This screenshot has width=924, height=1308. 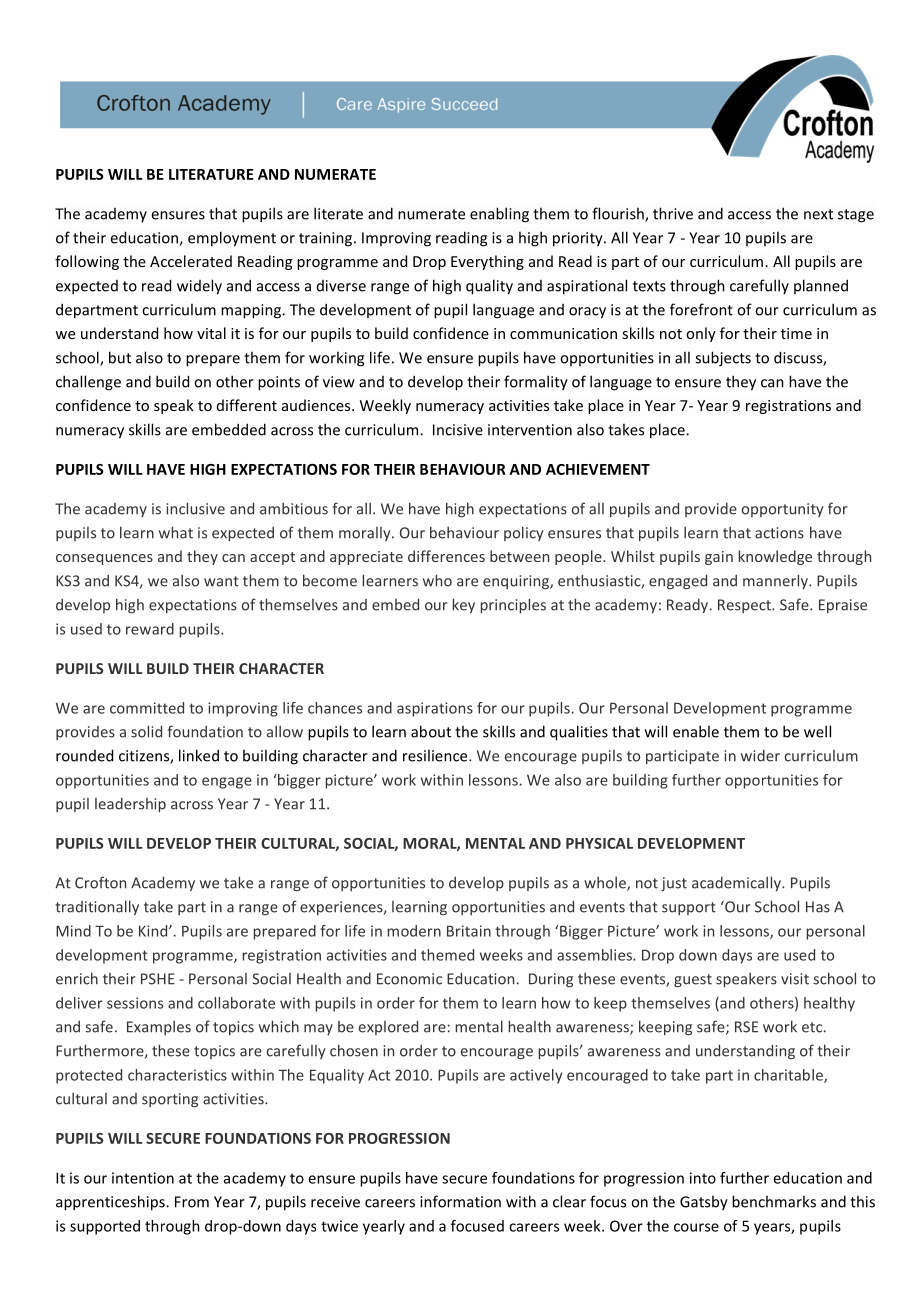 I want to click on committed, so click(x=147, y=708).
